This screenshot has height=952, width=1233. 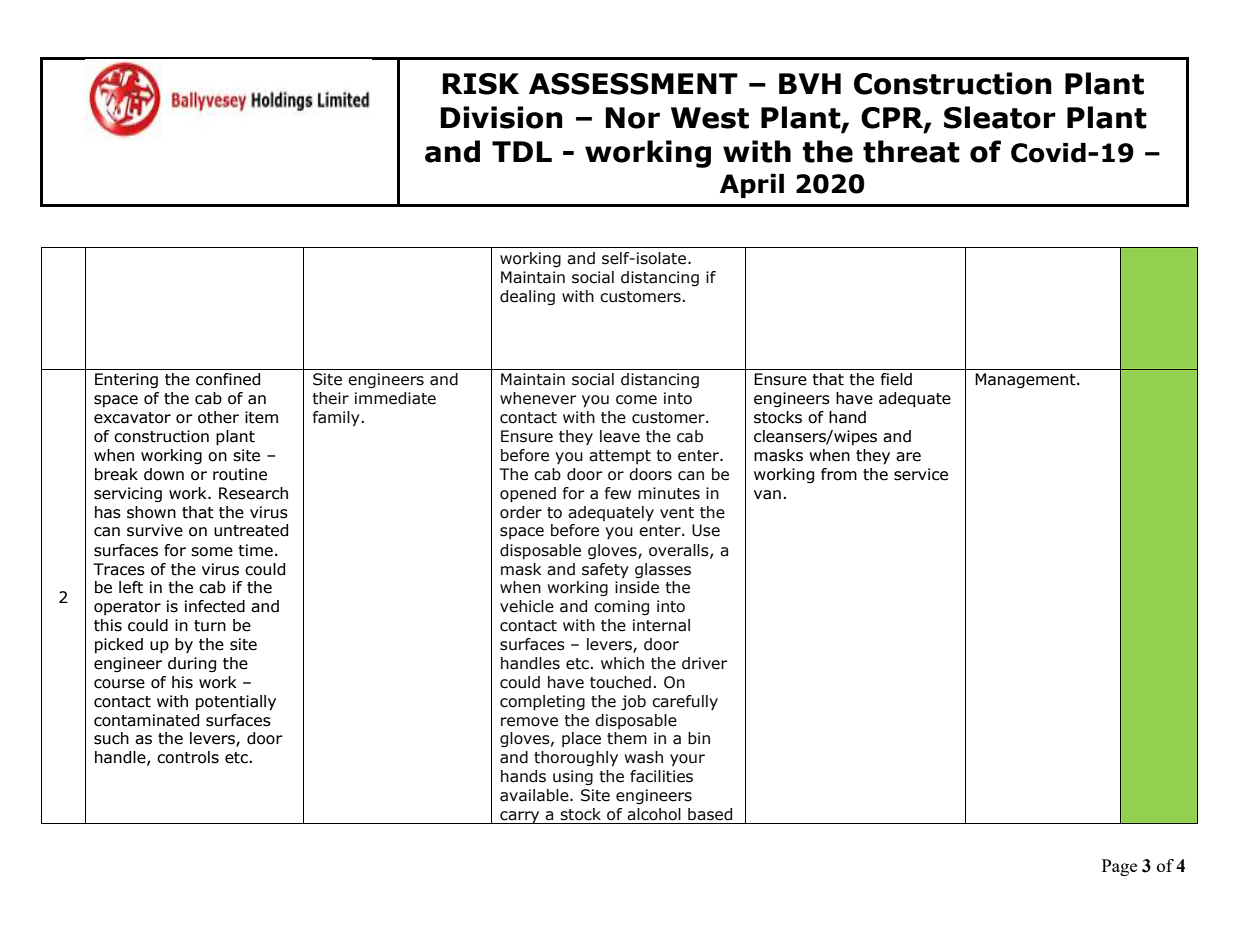 I want to click on controls, so click(x=188, y=757).
